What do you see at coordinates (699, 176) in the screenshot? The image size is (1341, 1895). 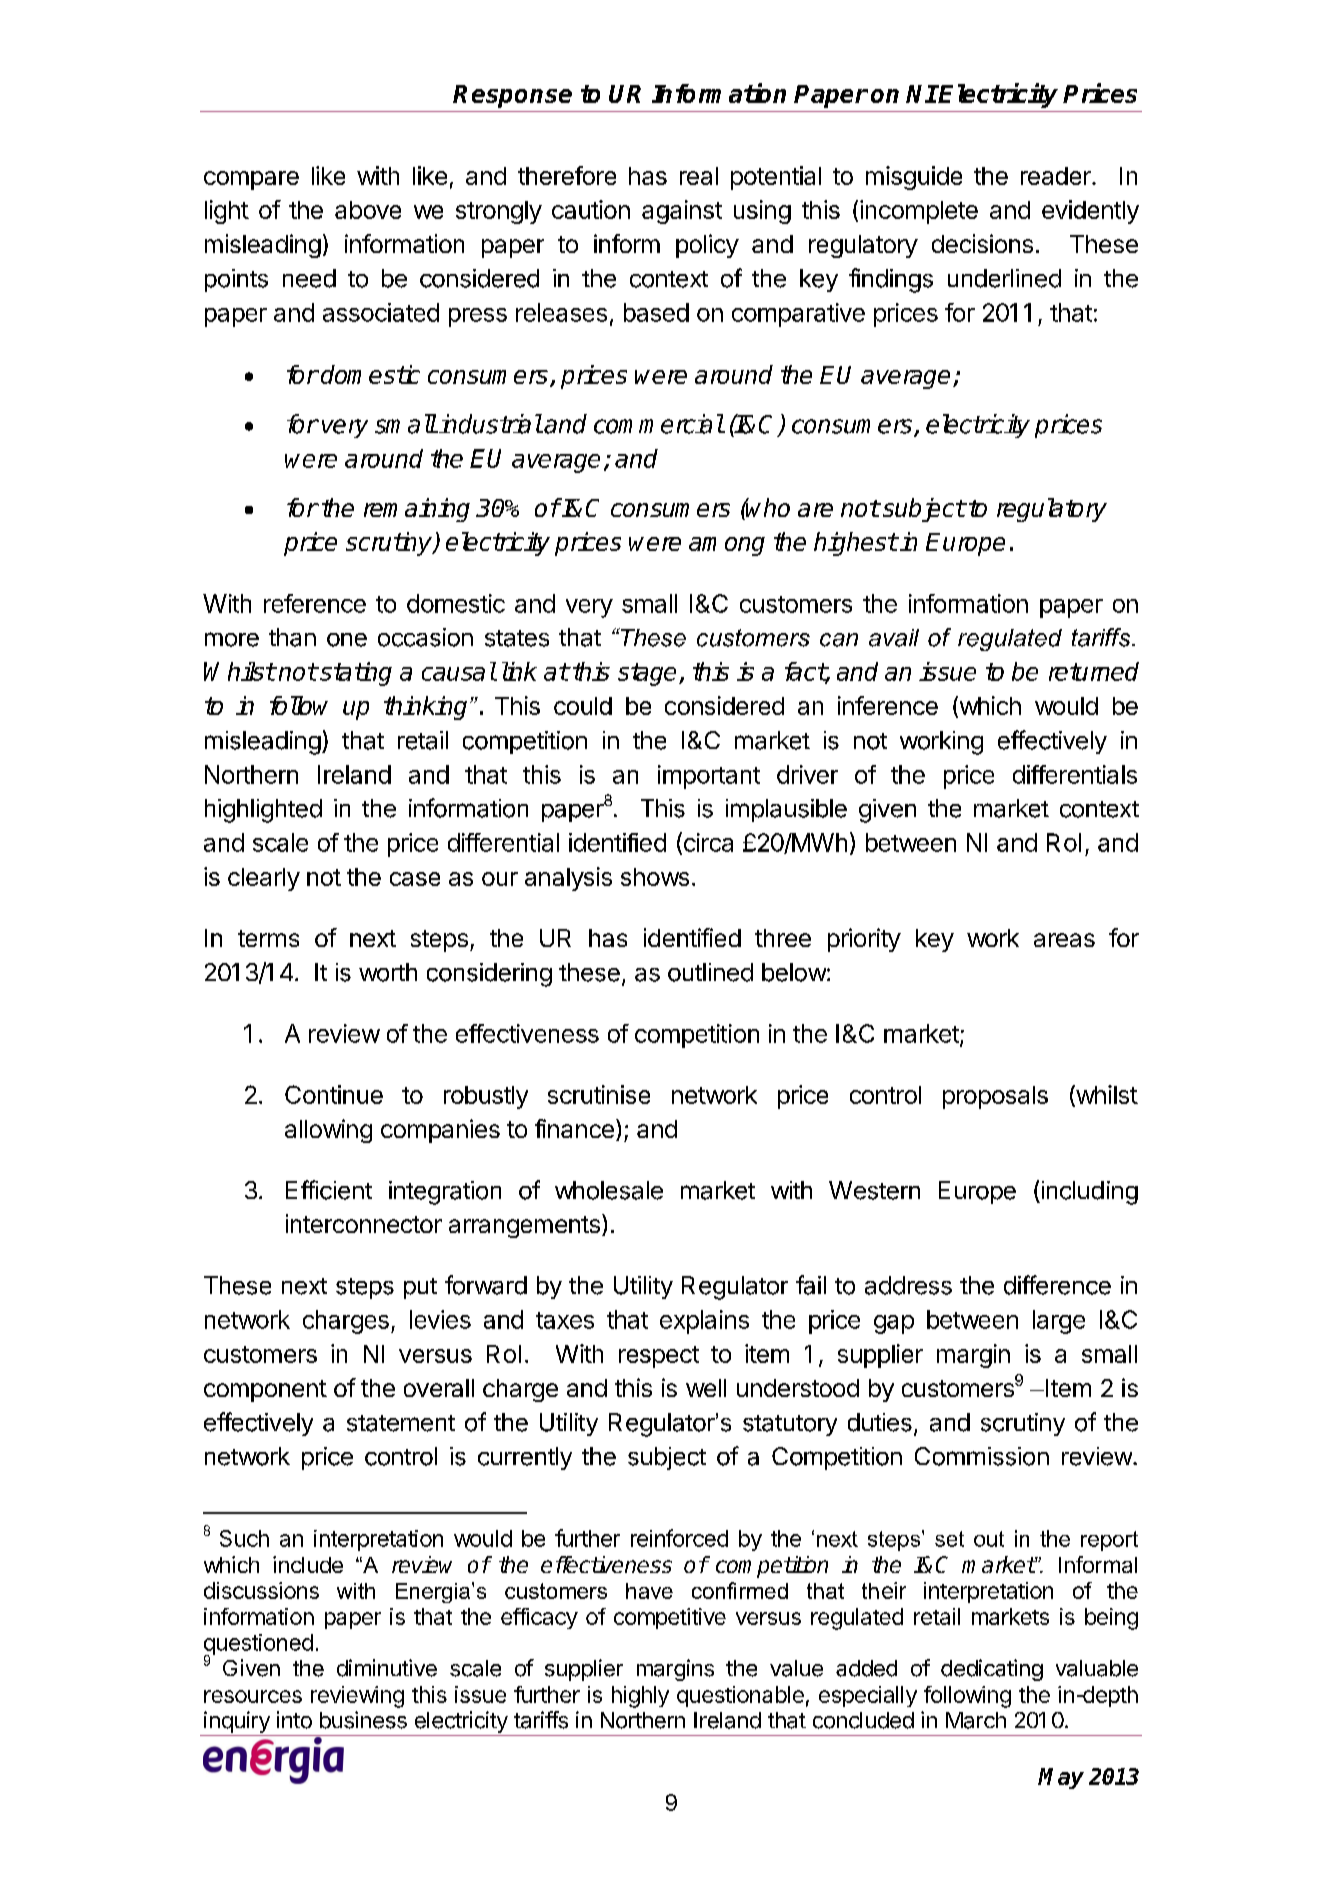 I see `real` at bounding box center [699, 176].
